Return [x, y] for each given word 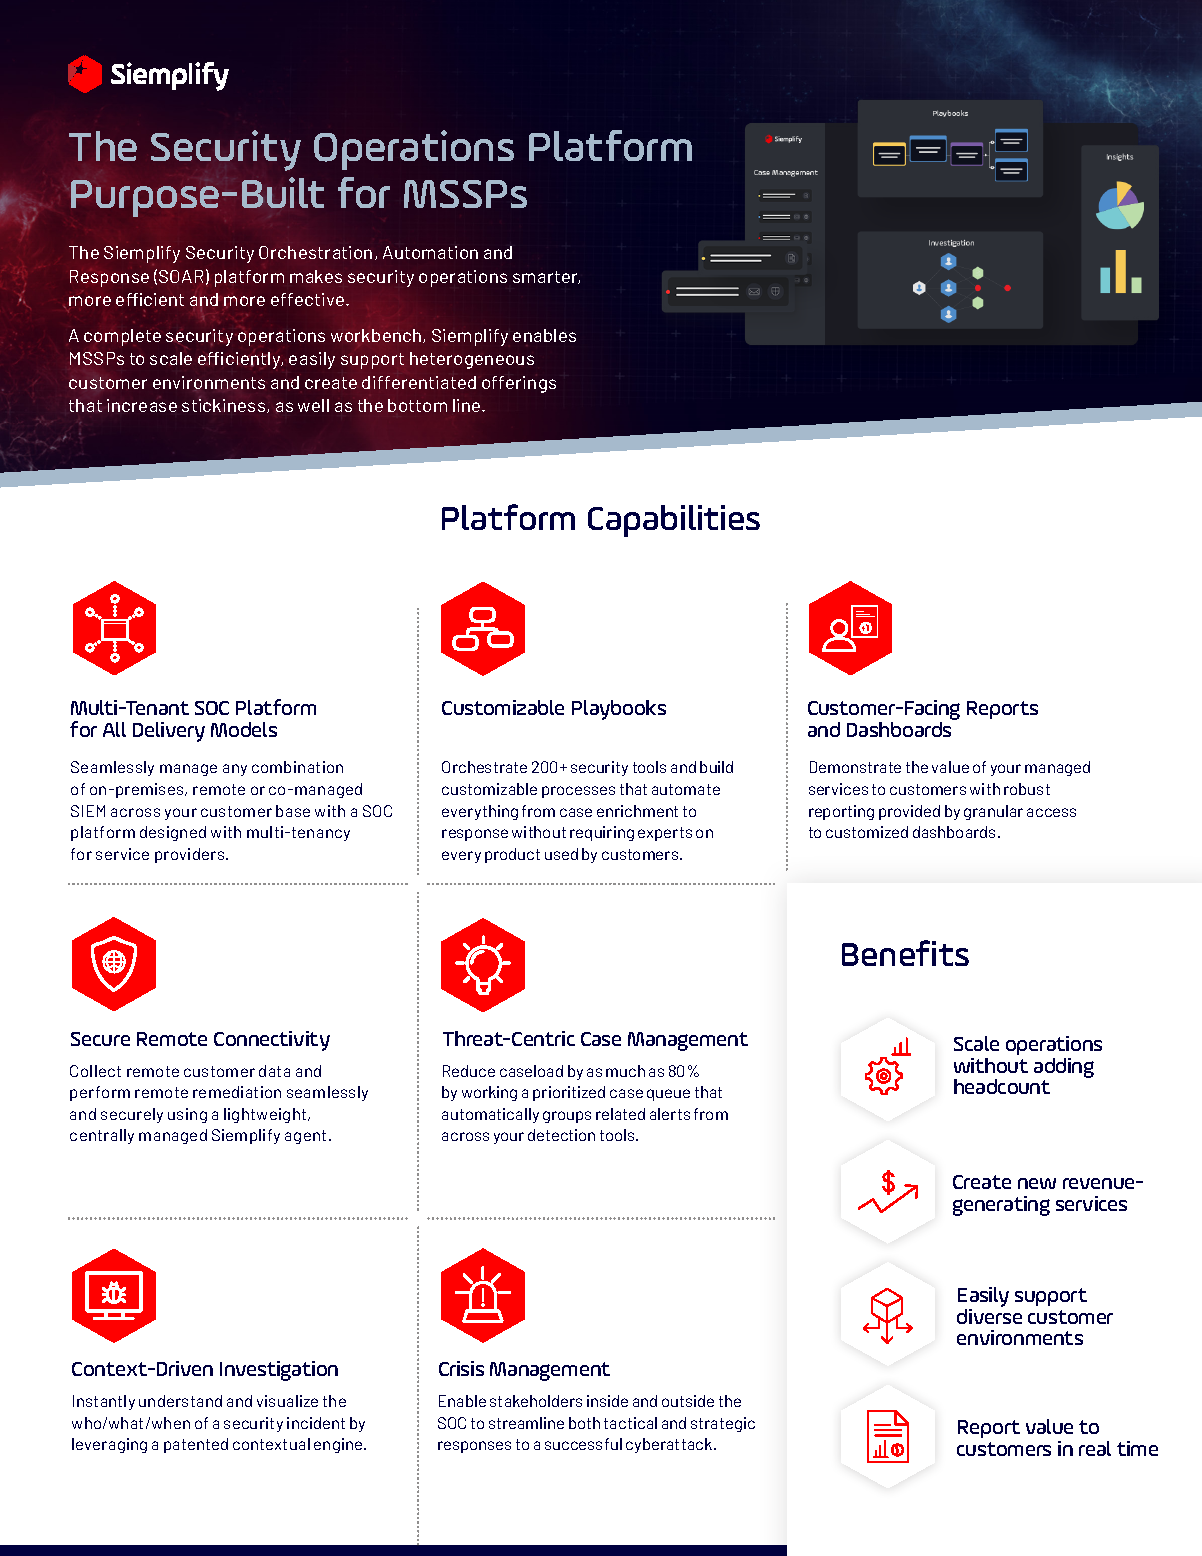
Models [244, 729]
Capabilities [674, 521]
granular [993, 812]
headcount [1002, 1086]
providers [191, 855]
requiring [602, 833]
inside [607, 1401]
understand [180, 1401]
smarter [546, 277]
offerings [519, 384]
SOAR [181, 276]
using [187, 1115]
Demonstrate [855, 767]
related [620, 1114]
